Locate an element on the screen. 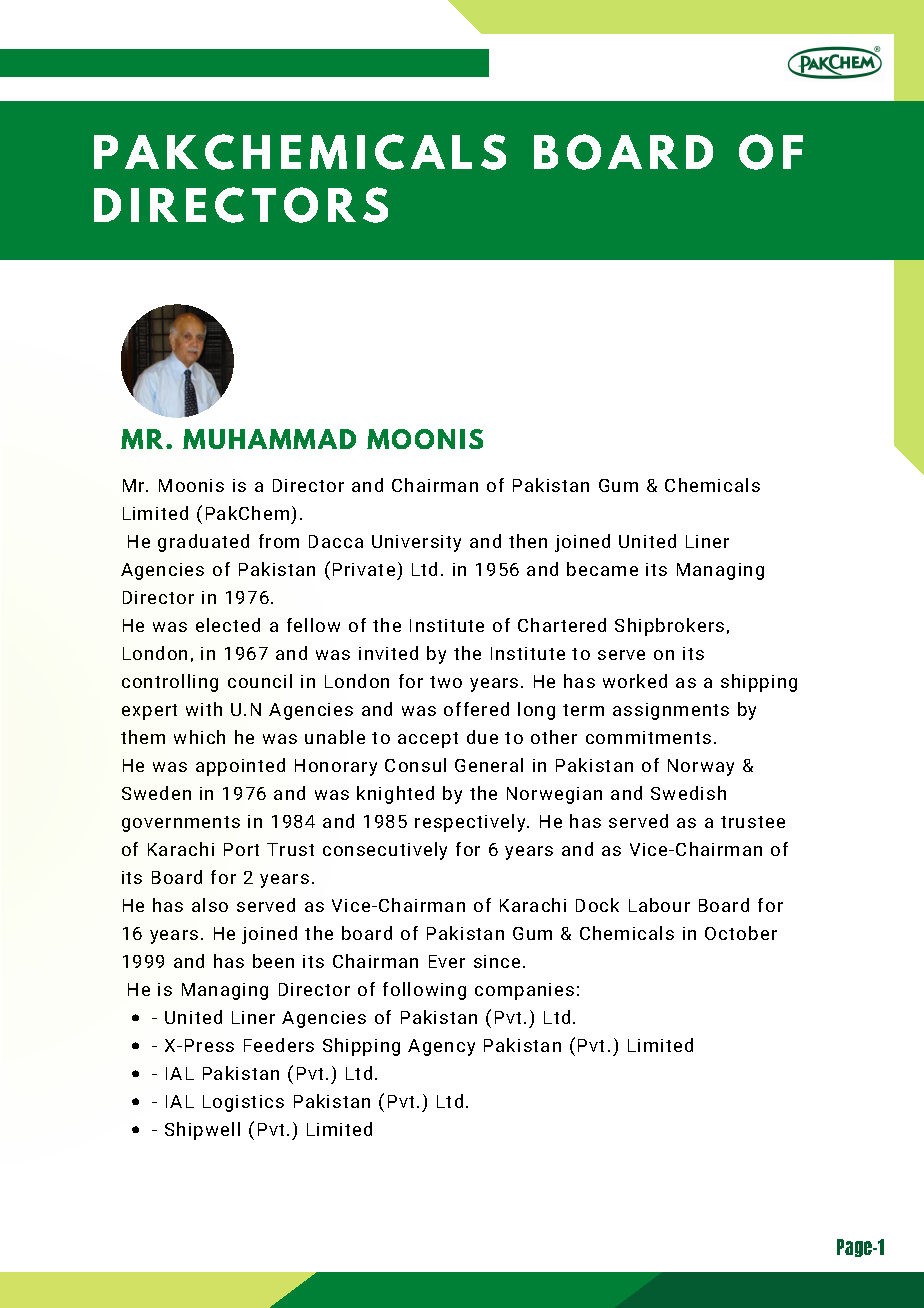  appointed is located at coordinates (240, 767).
